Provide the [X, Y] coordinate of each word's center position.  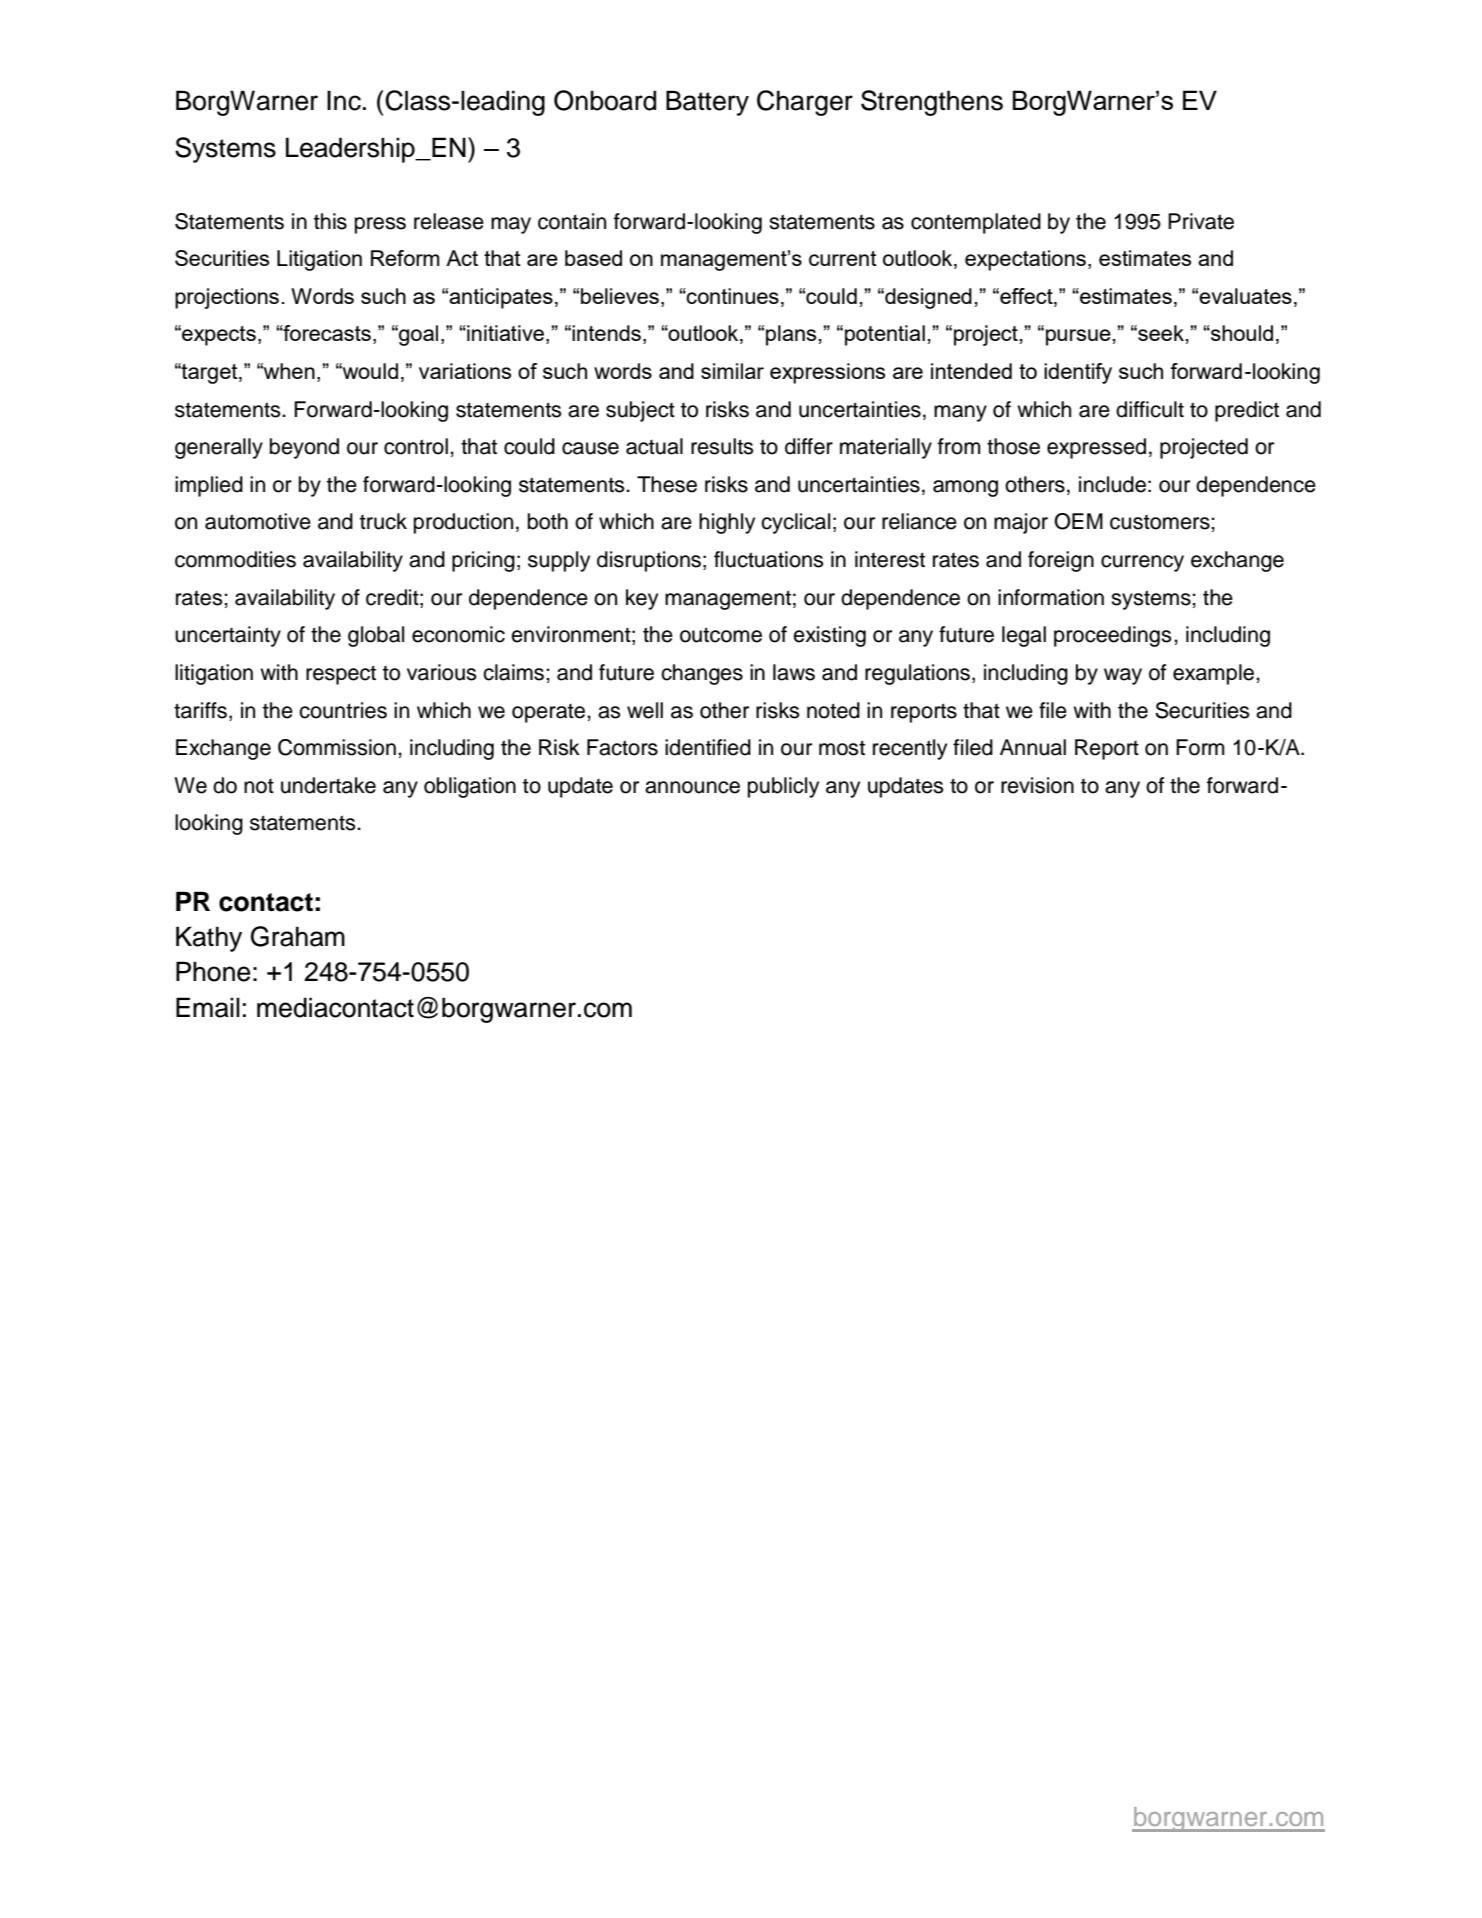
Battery [707, 103]
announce [692, 787]
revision [1037, 785]
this [330, 221]
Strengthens [932, 103]
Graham [298, 936]
